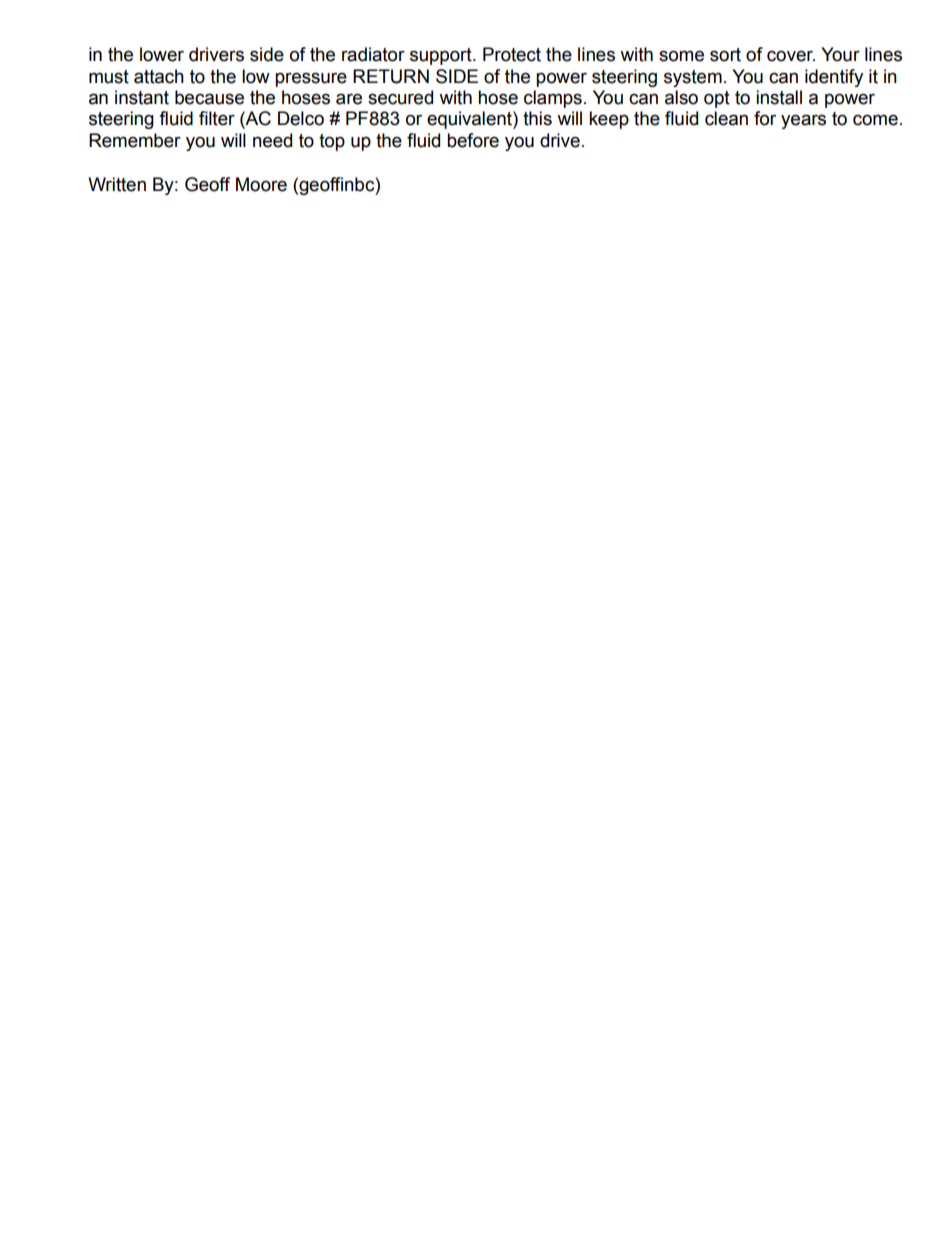 The height and width of the screenshot is (1233, 952). What do you see at coordinates (261, 184) in the screenshot?
I see `Moore` at bounding box center [261, 184].
